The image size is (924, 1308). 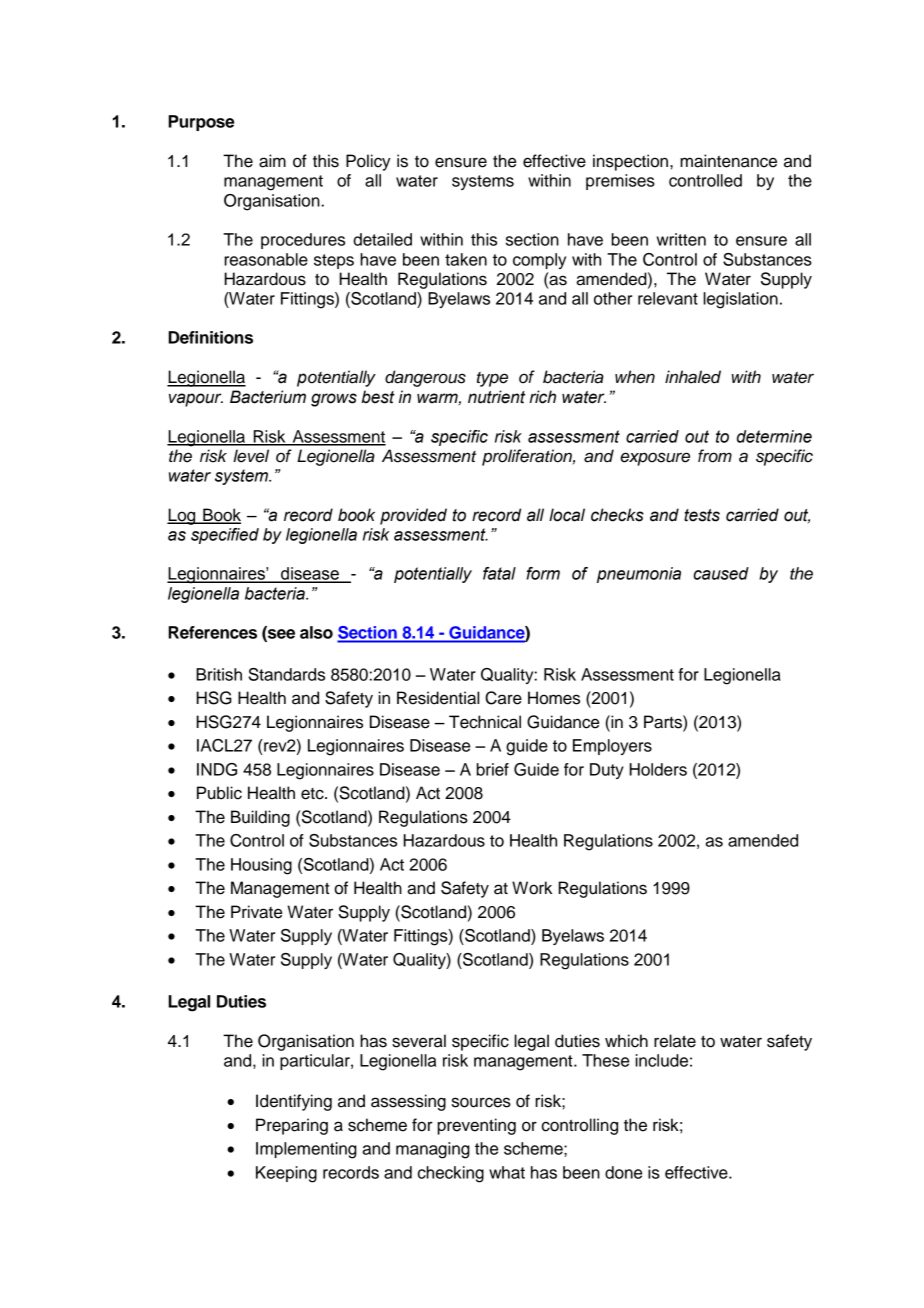 I want to click on Care, so click(x=503, y=698).
